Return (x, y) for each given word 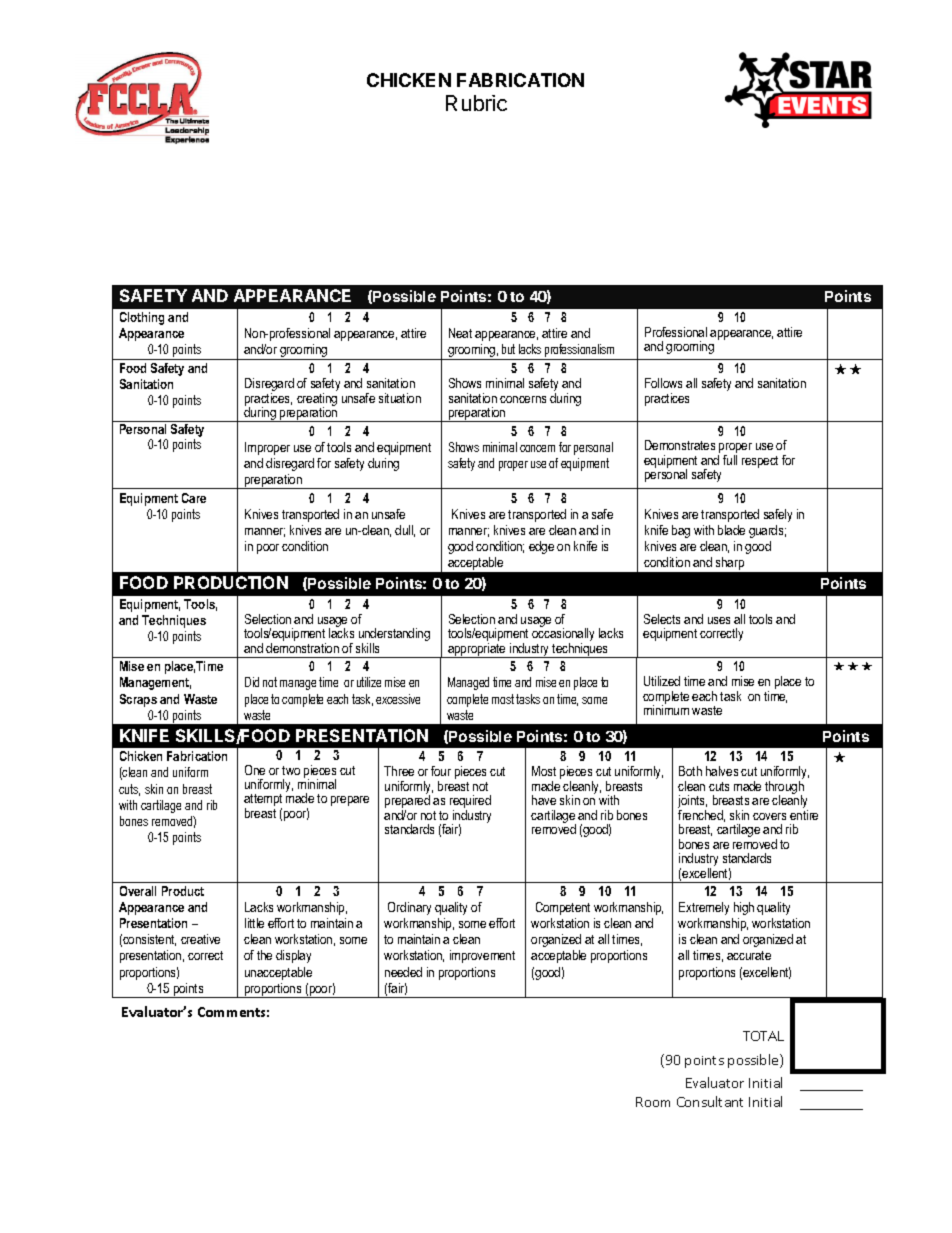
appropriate (477, 650)
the (264, 955)
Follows (663, 383)
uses (719, 620)
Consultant (710, 1101)
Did (252, 682)
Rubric (476, 103)
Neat (460, 333)
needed (403, 972)
